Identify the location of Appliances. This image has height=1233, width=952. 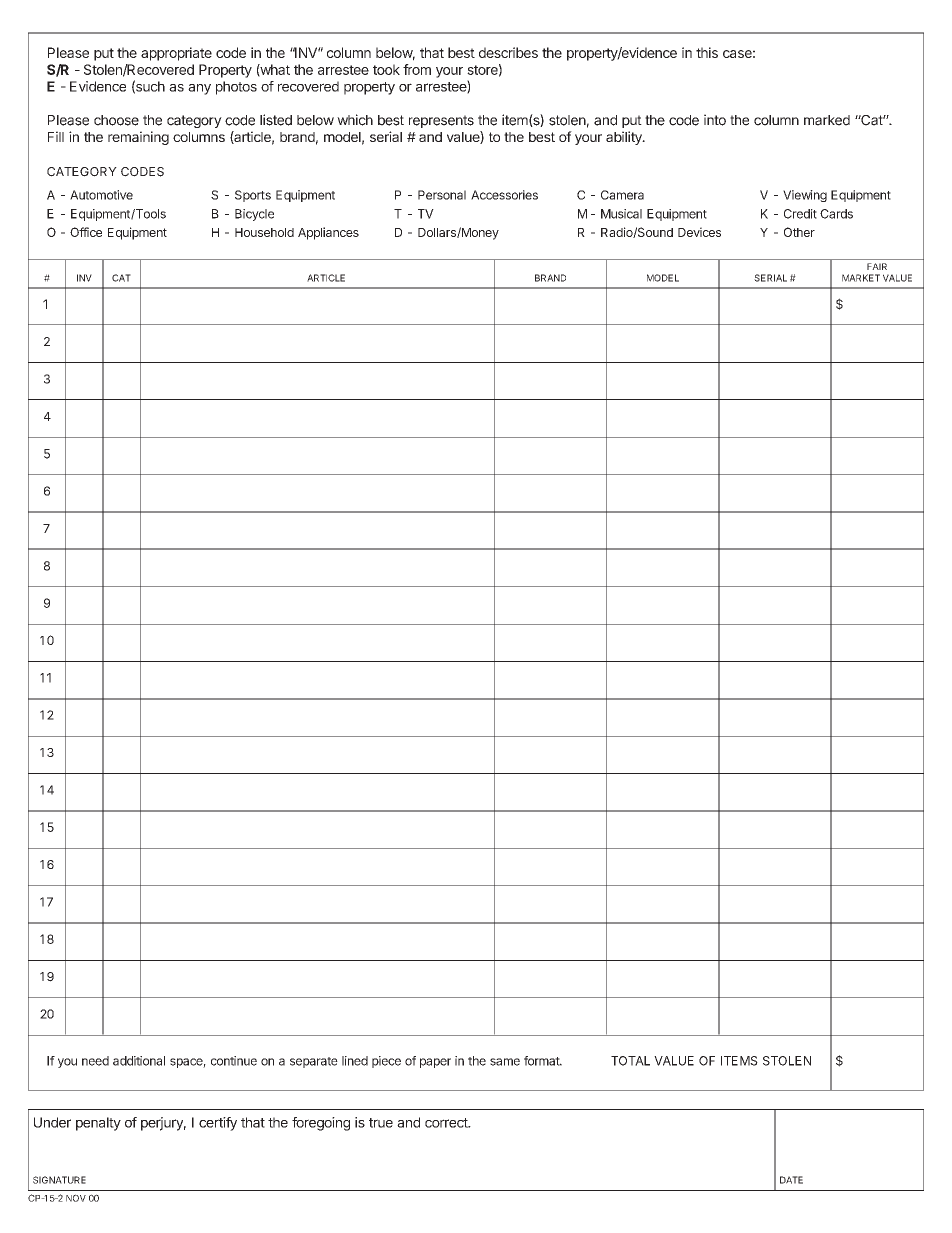
(328, 233).
